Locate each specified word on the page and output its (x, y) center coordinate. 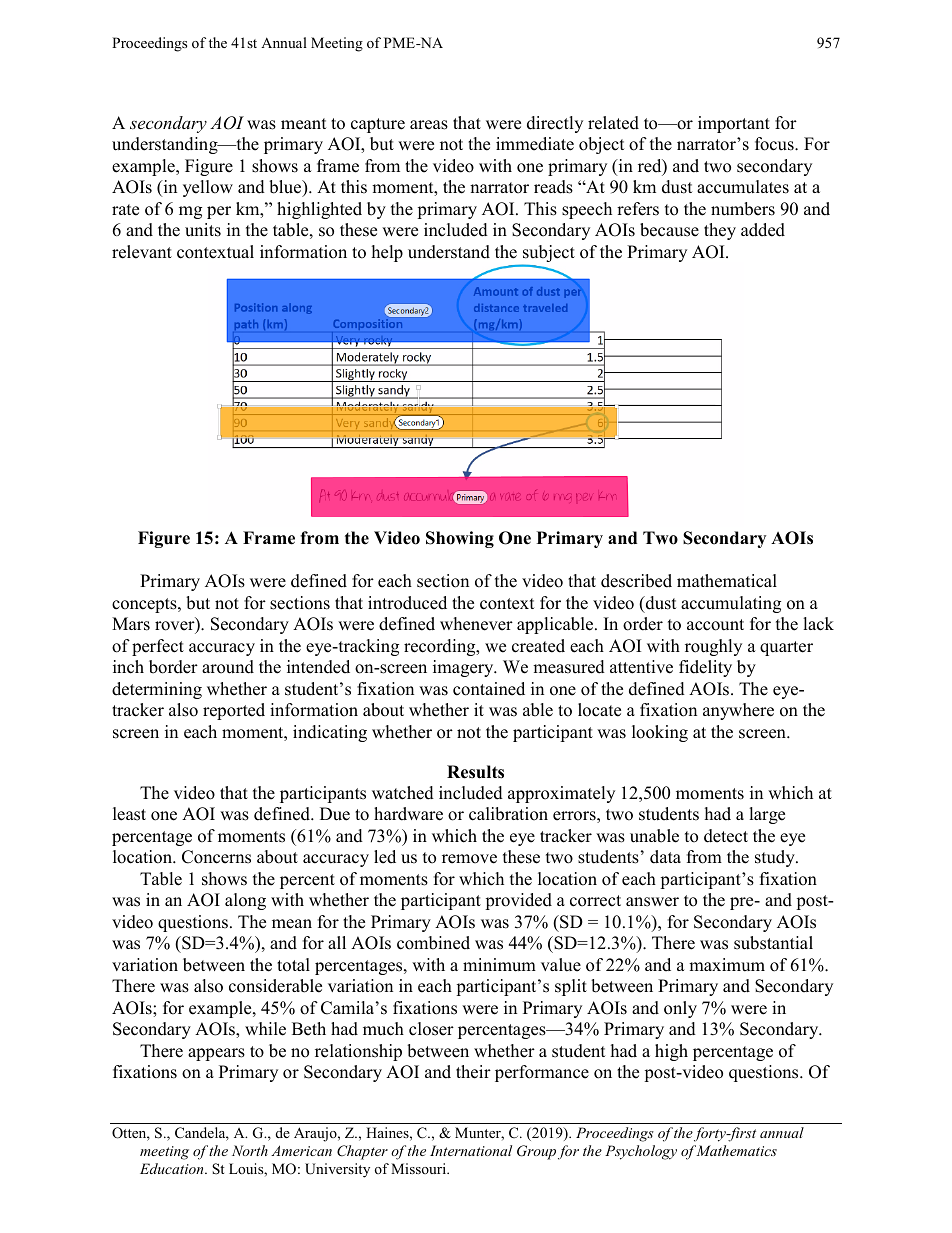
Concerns (216, 857)
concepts (145, 605)
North (250, 1150)
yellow (208, 188)
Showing (460, 539)
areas (429, 125)
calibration (508, 814)
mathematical (727, 581)
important (734, 124)
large (767, 815)
